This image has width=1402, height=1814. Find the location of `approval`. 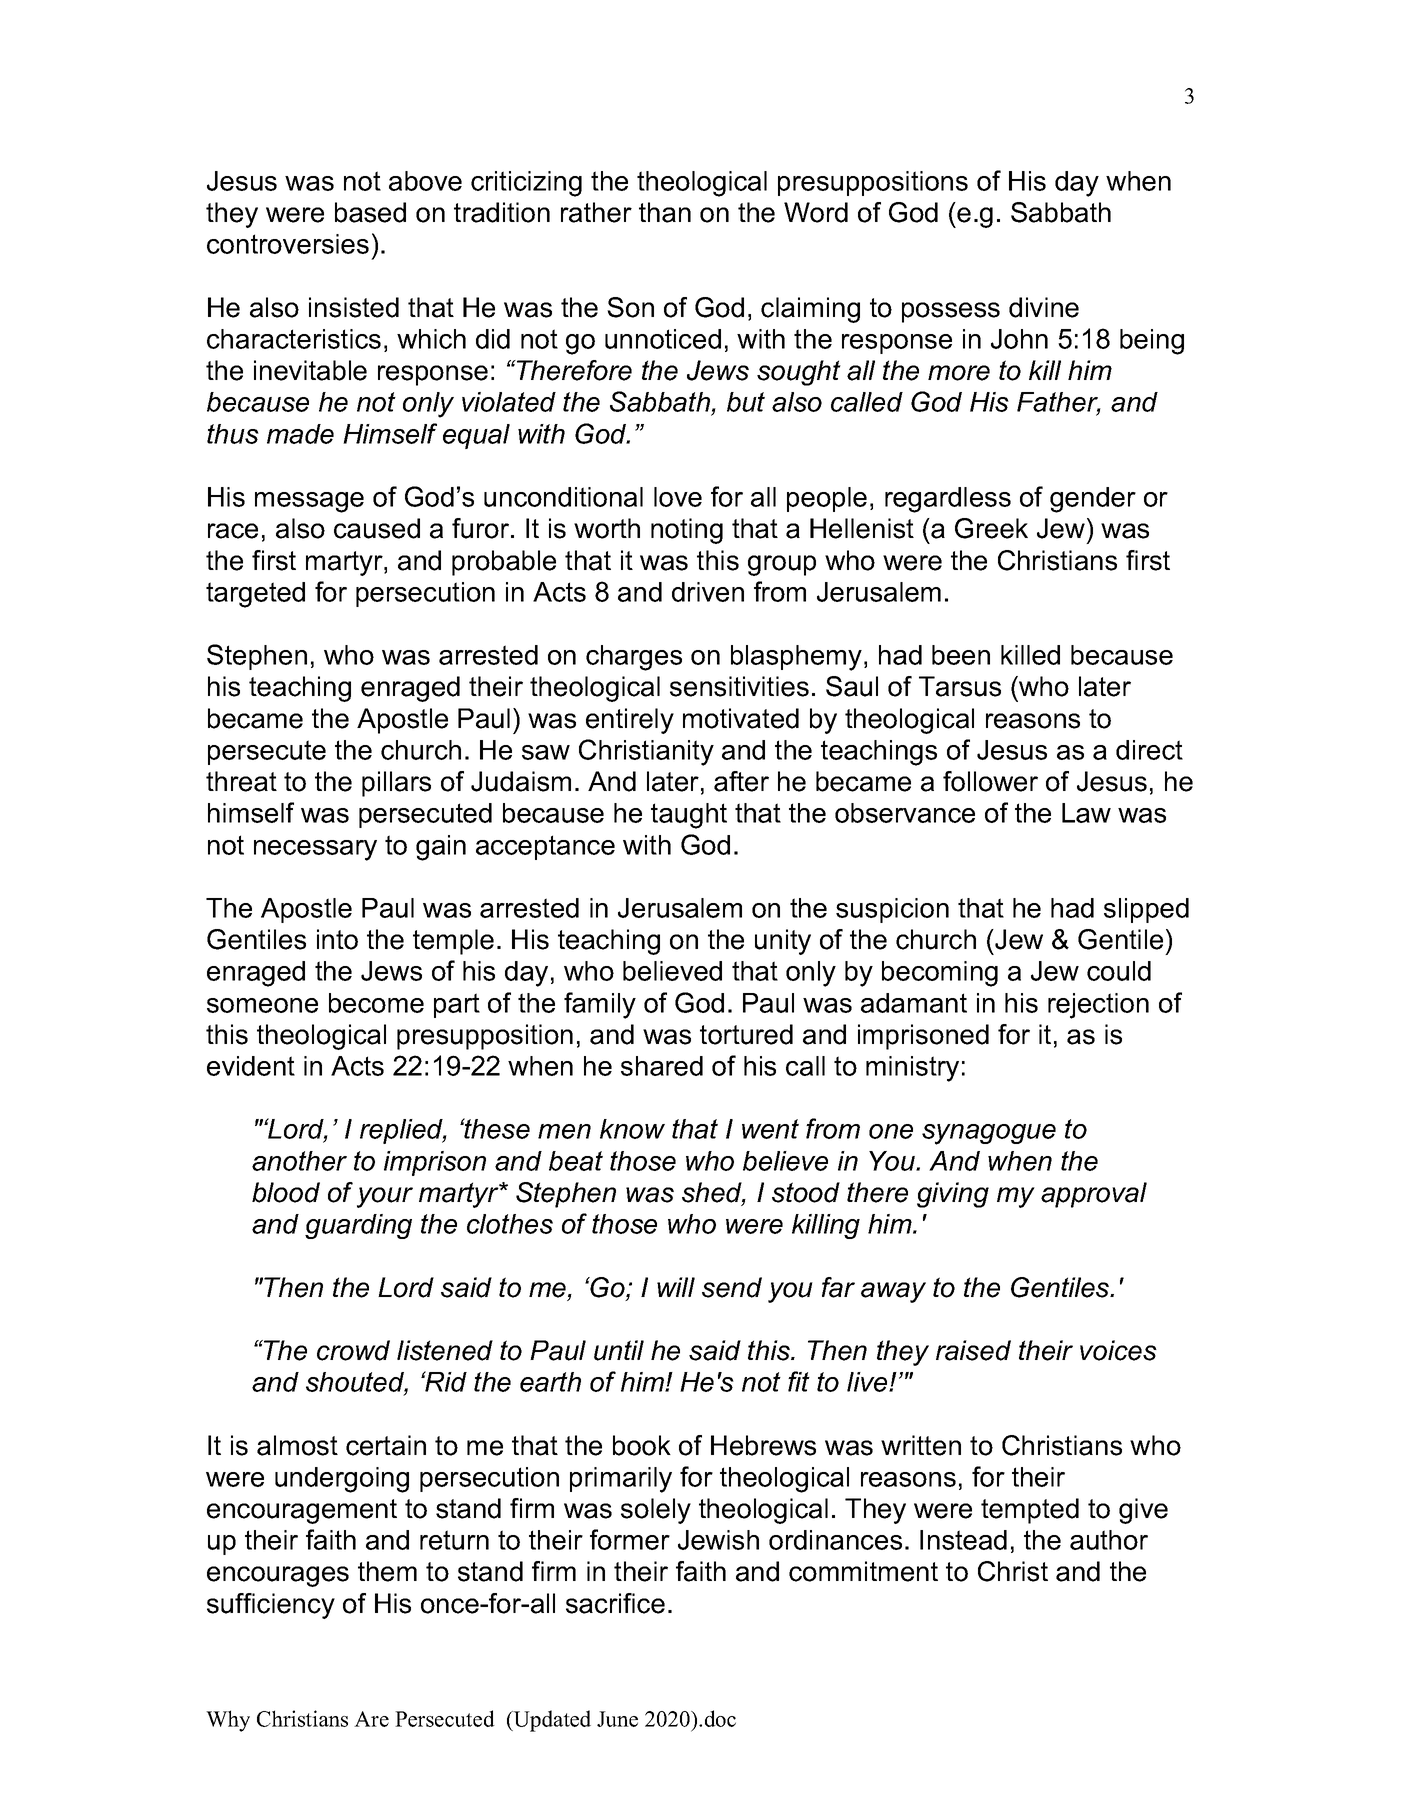

approval is located at coordinates (1094, 1195).
